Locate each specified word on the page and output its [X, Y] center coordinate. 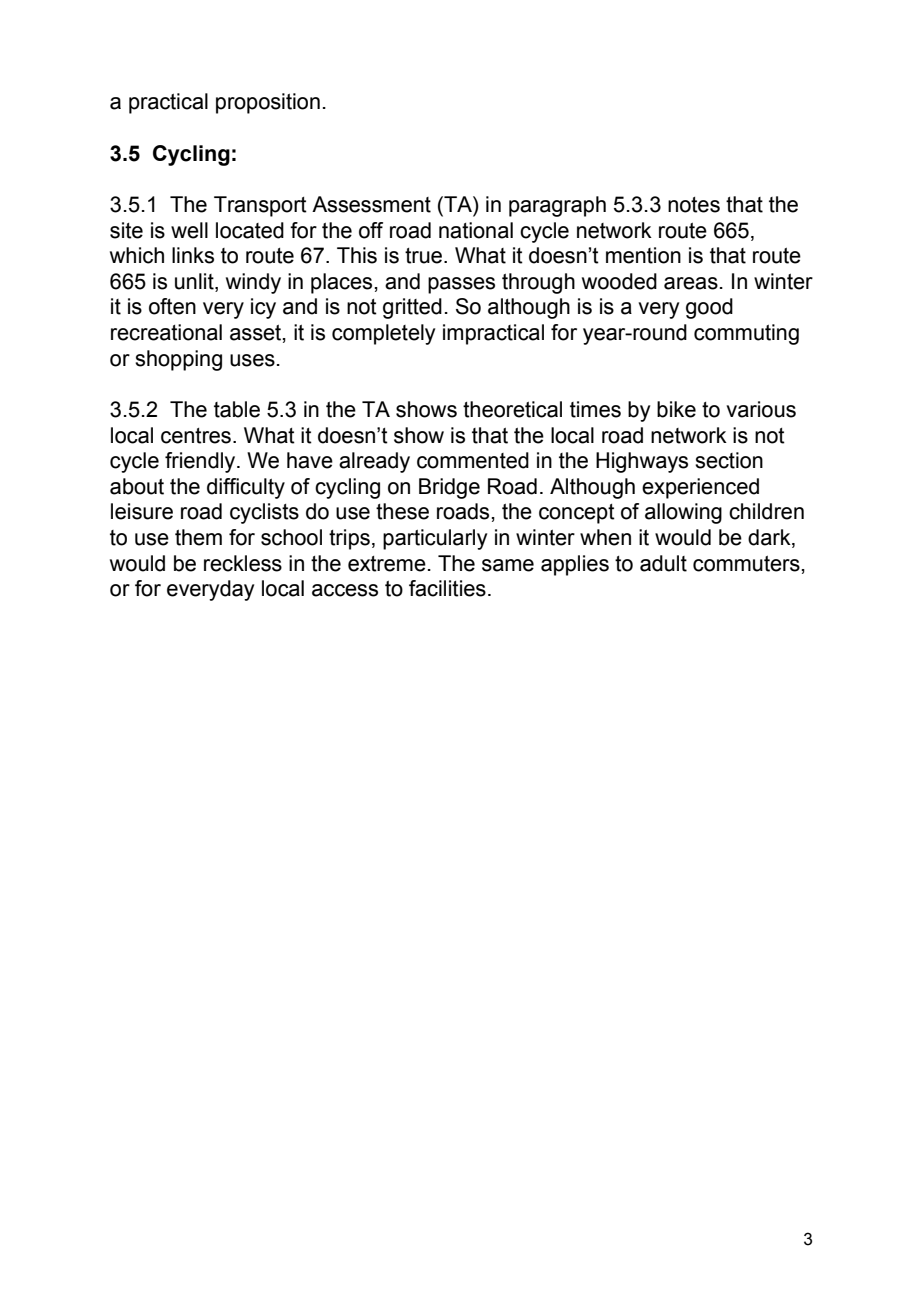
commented [473, 460]
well [189, 230]
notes [694, 205]
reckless [243, 563]
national [476, 230]
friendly [201, 462]
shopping [178, 360]
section [729, 460]
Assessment [371, 204]
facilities [447, 588]
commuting [746, 334]
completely [383, 334]
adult [663, 563]
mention [643, 255]
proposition [268, 103]
